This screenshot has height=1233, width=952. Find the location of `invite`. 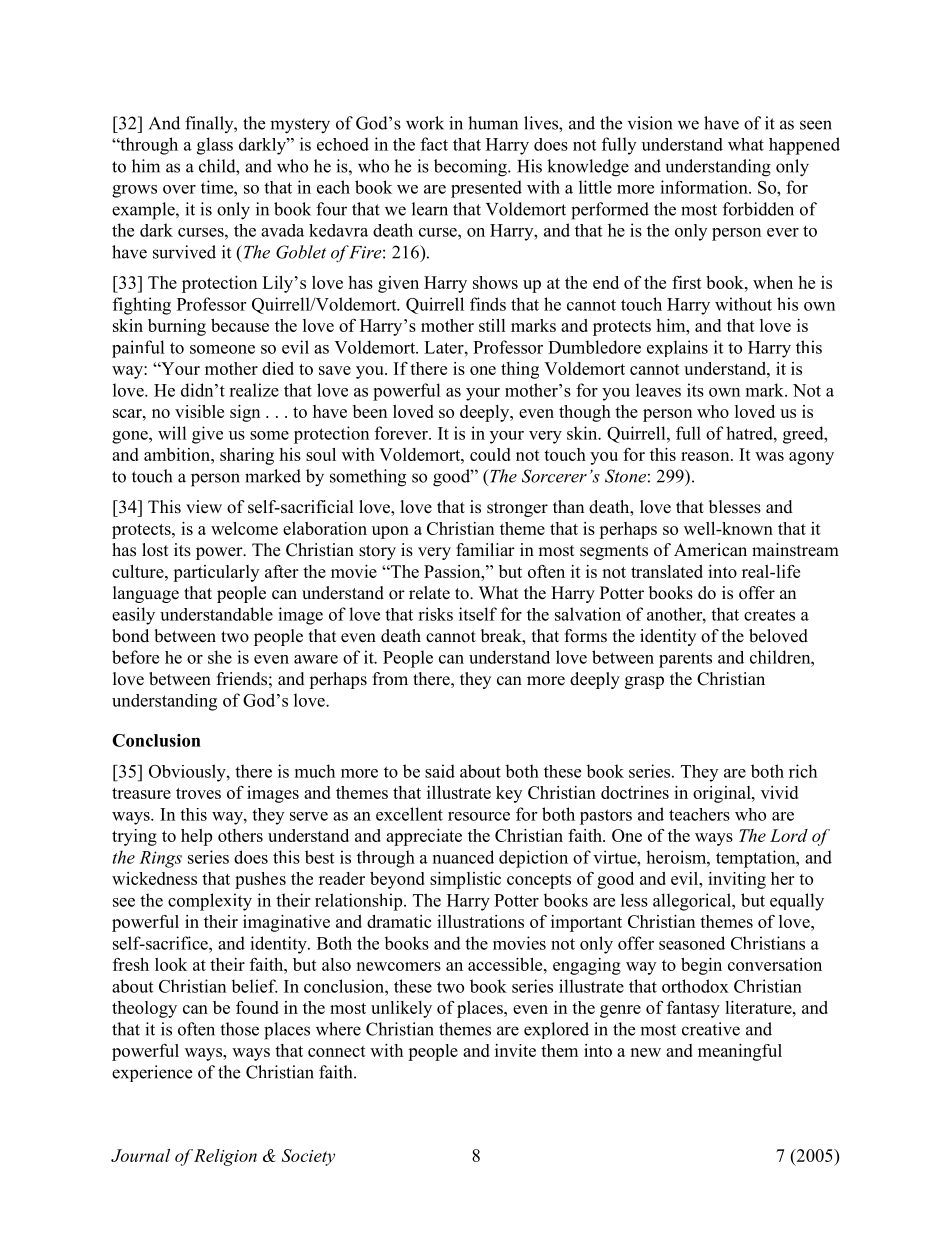

invite is located at coordinates (515, 1050).
